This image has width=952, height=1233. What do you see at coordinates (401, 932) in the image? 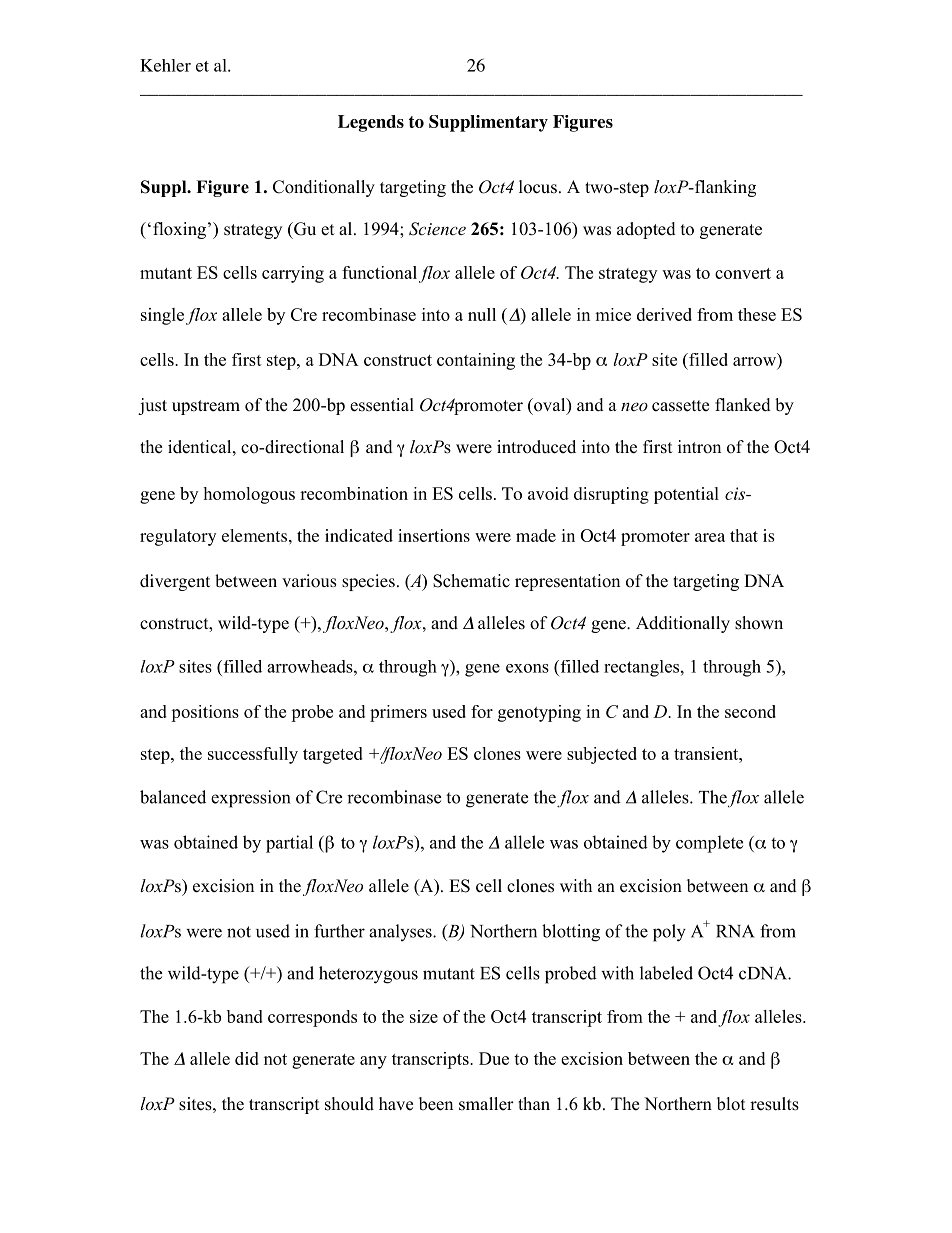
I see `analyses` at bounding box center [401, 932].
